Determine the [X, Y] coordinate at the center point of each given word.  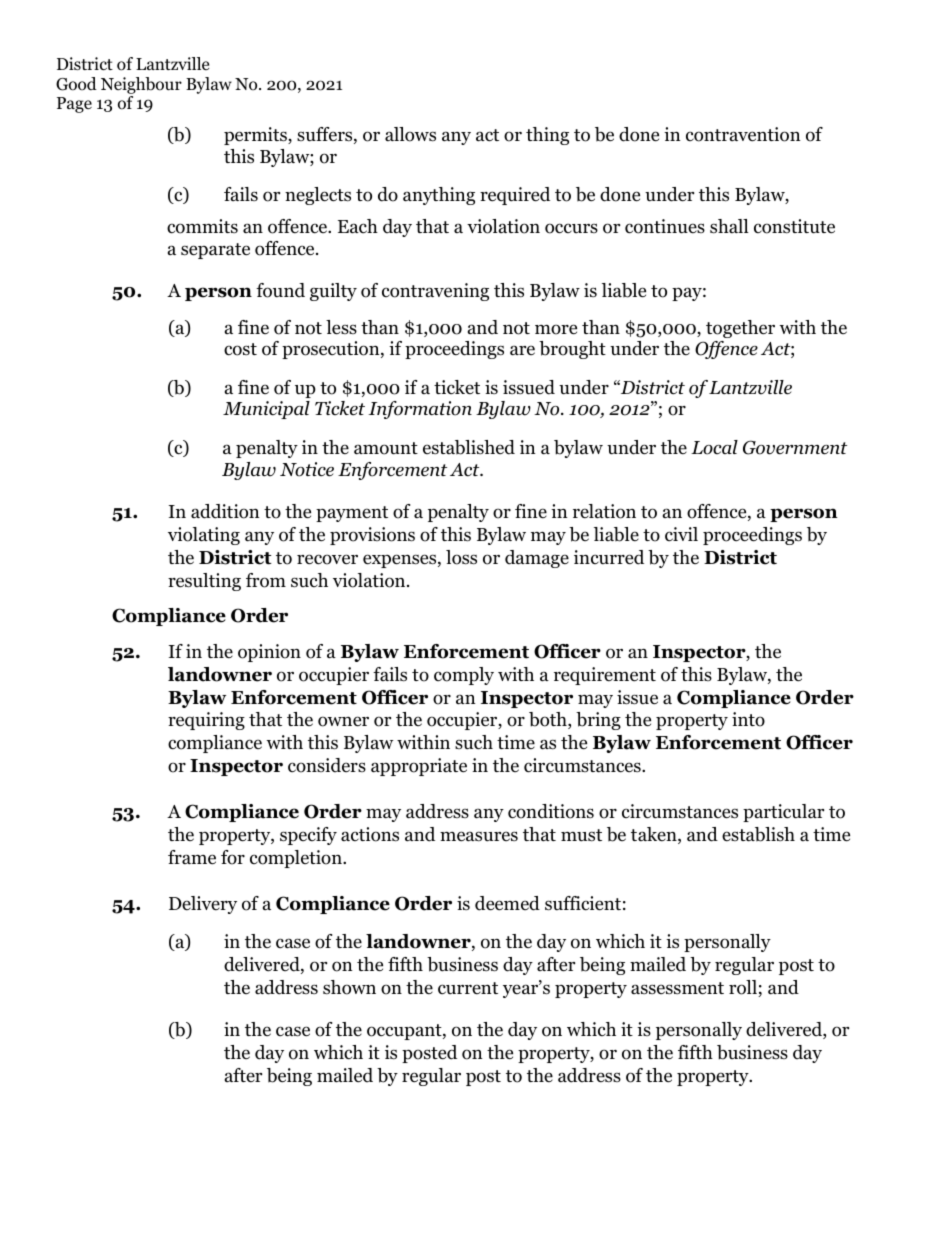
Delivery [203, 905]
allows [410, 134]
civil [681, 534]
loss [461, 557]
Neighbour [141, 85]
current [468, 988]
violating [204, 536]
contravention [743, 134]
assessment [677, 988]
